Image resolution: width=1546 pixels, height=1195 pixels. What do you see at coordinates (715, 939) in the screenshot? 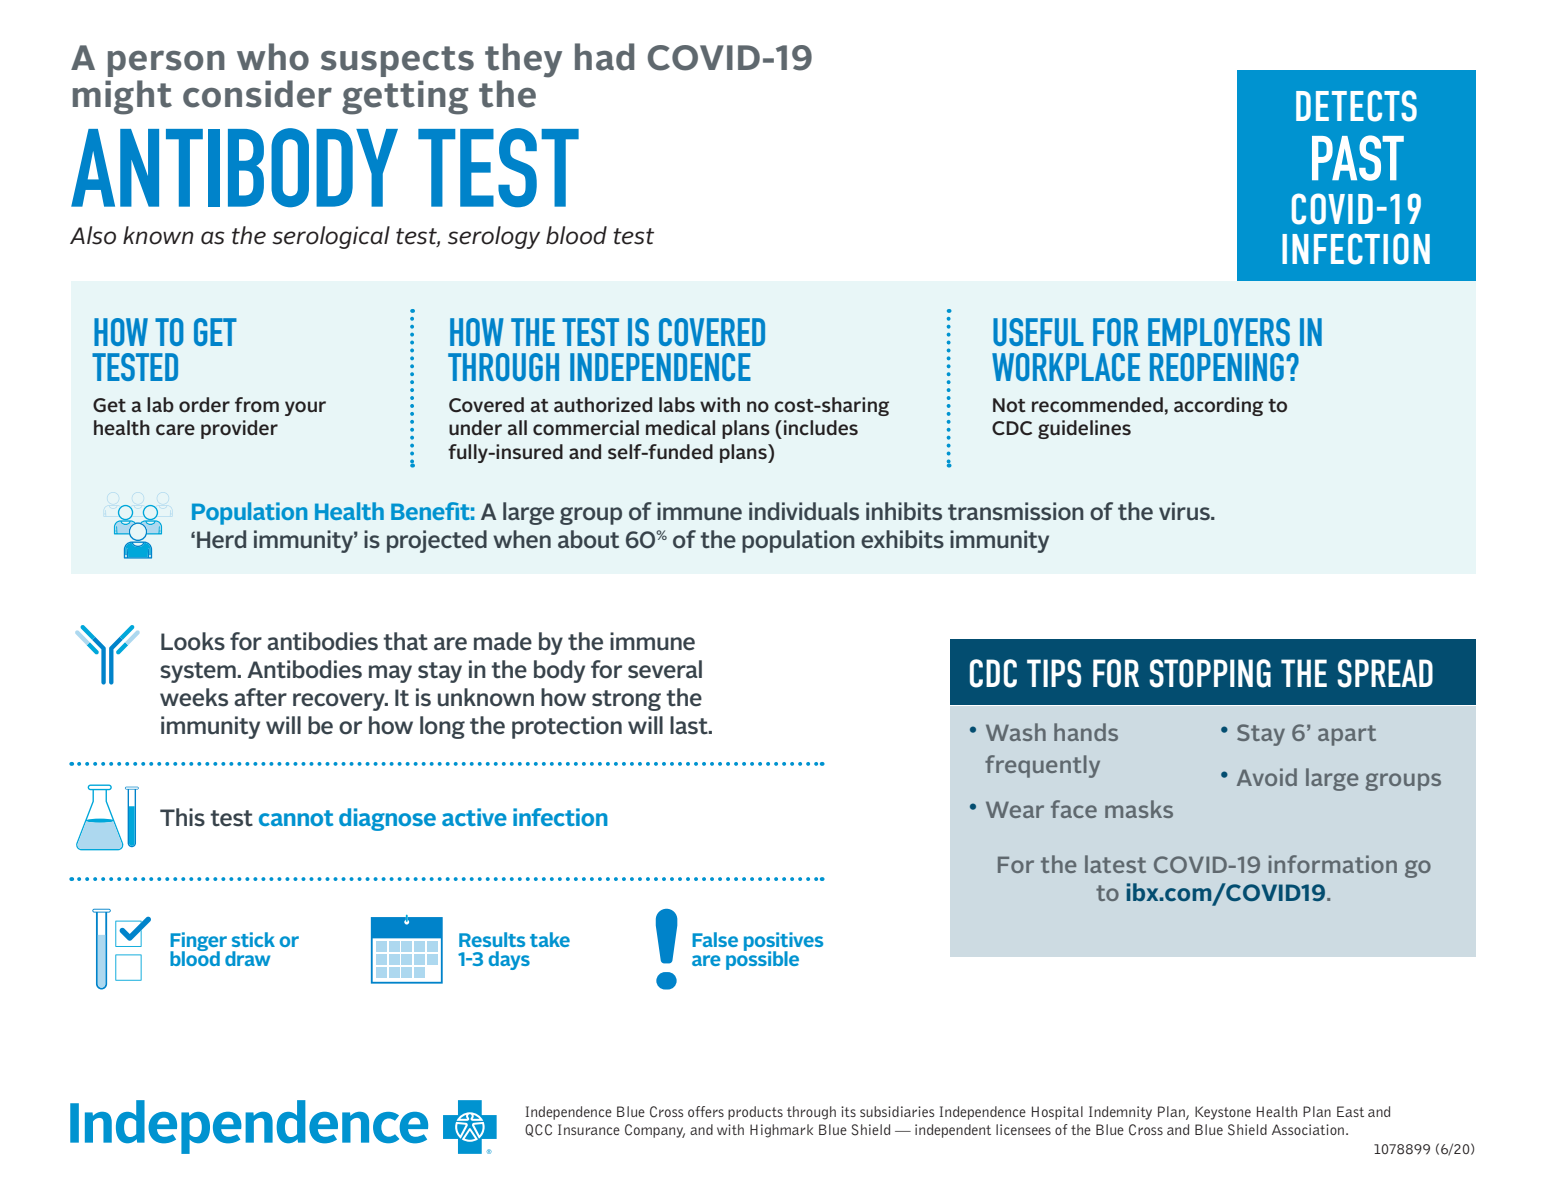
I see `False` at bounding box center [715, 939].
